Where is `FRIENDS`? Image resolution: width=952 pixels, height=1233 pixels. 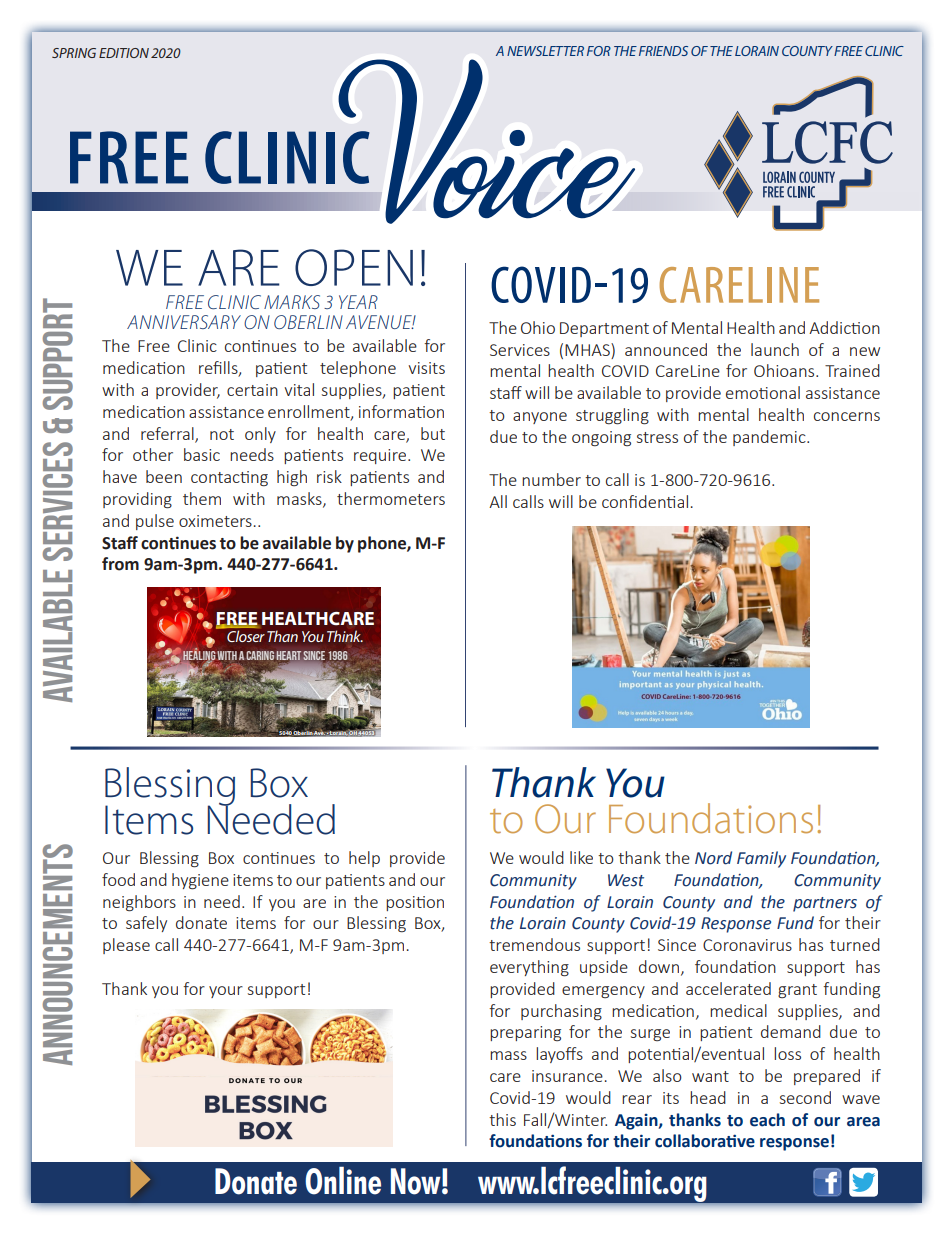 FRIENDS is located at coordinates (663, 51).
